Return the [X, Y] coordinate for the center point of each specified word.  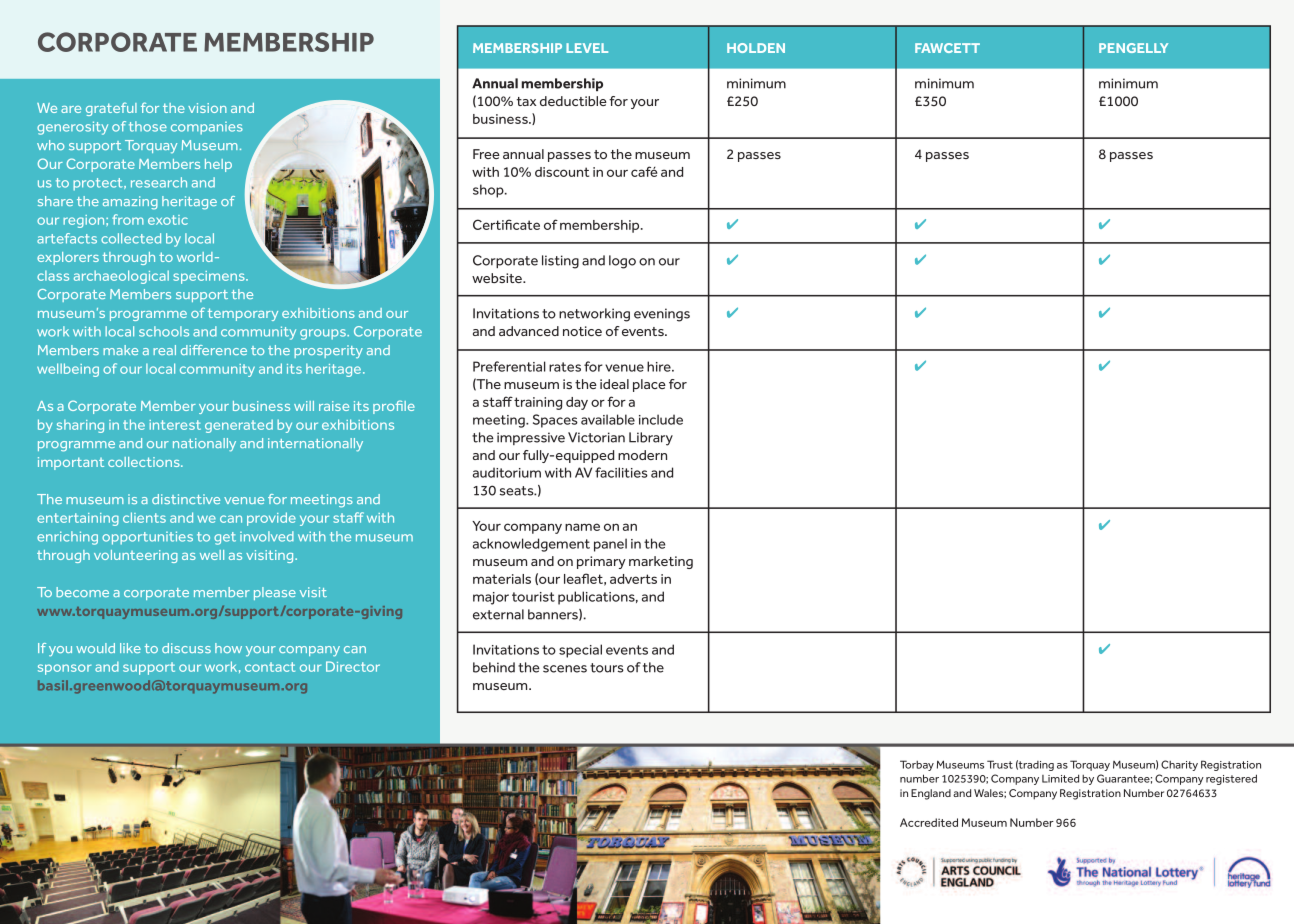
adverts [633, 579]
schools [164, 331]
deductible [573, 101]
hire [660, 366]
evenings [662, 315]
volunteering [136, 556]
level [587, 48]
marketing [661, 562]
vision [207, 108]
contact [270, 667]
